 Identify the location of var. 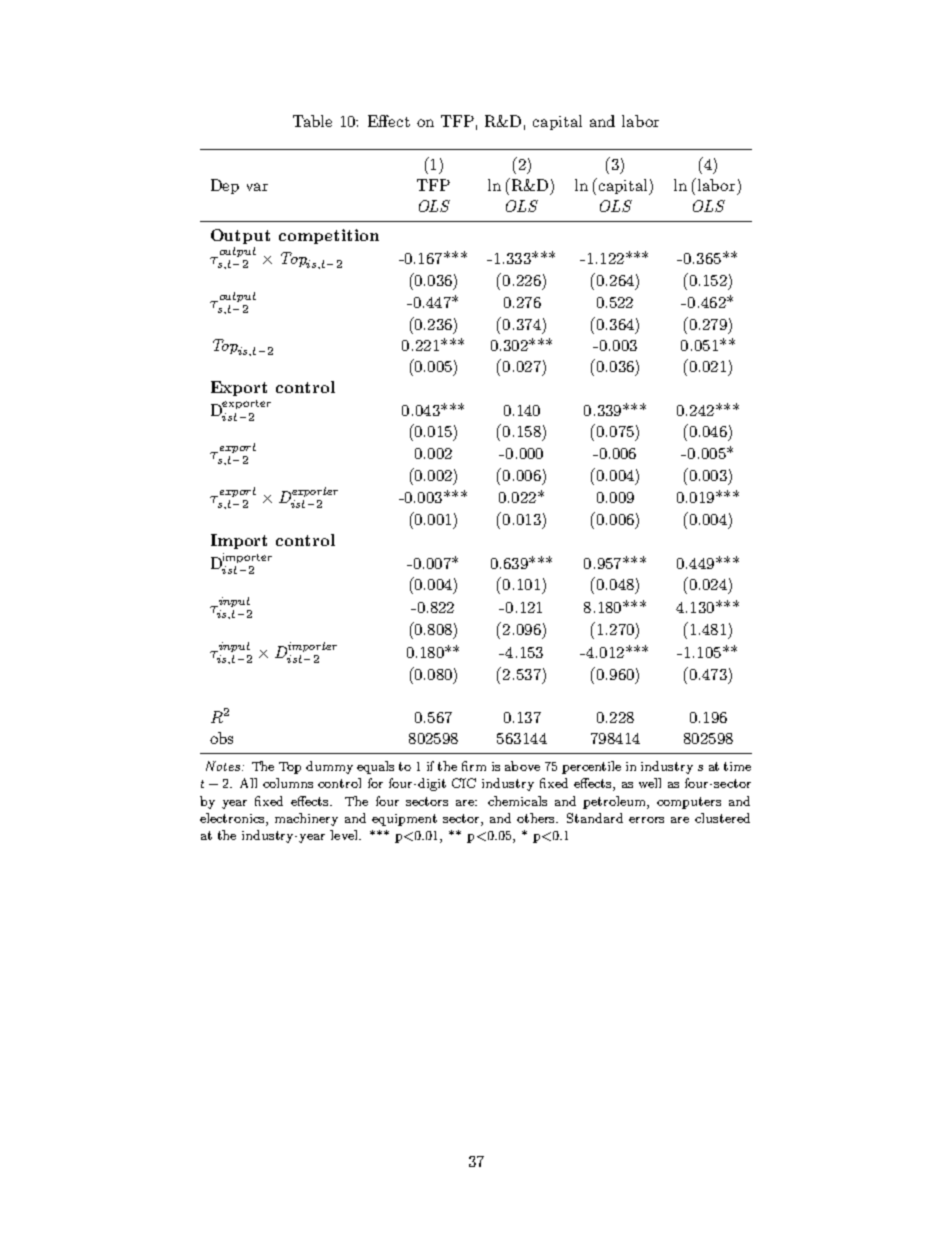
(257, 187).
